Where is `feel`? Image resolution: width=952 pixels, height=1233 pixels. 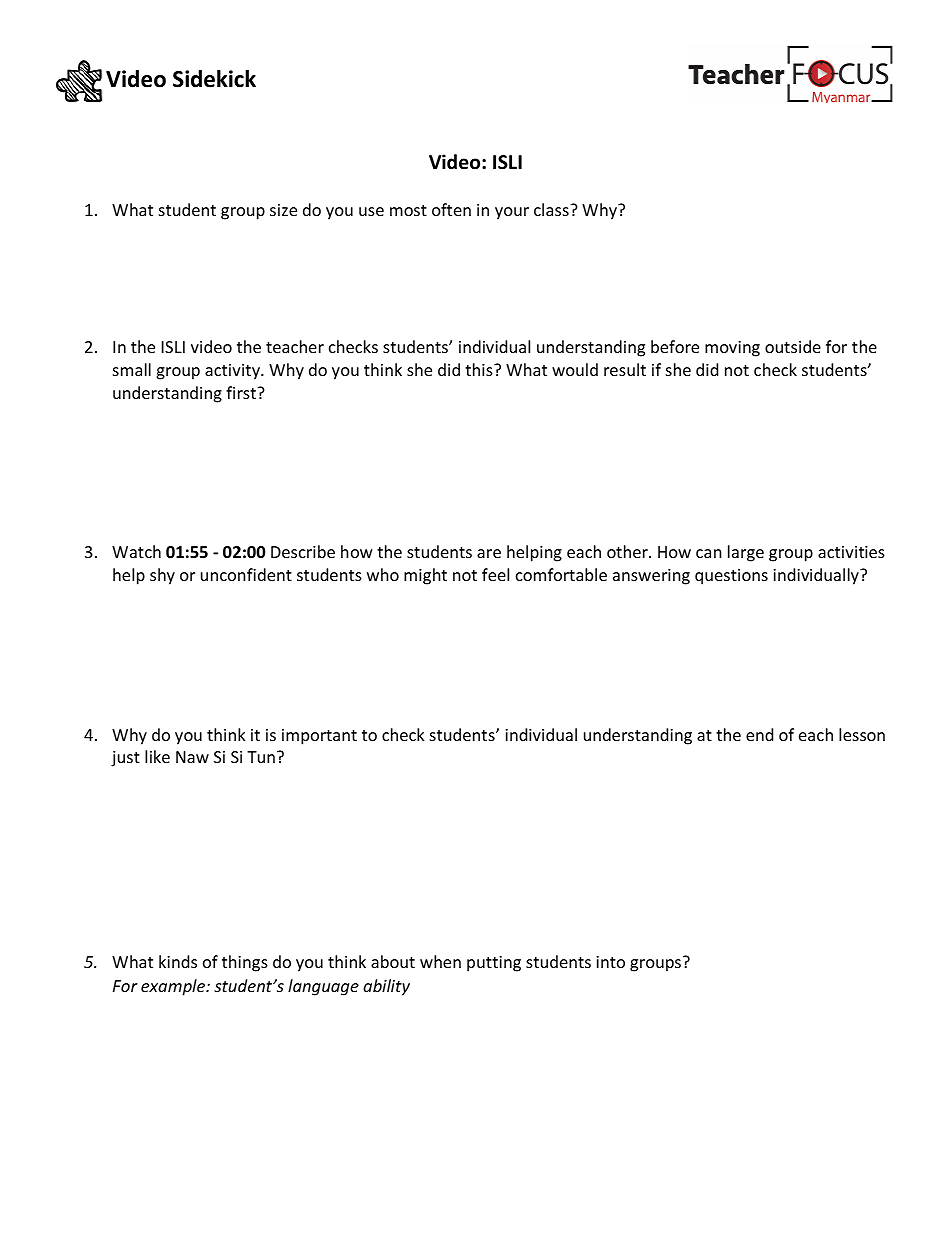 feel is located at coordinates (495, 574).
